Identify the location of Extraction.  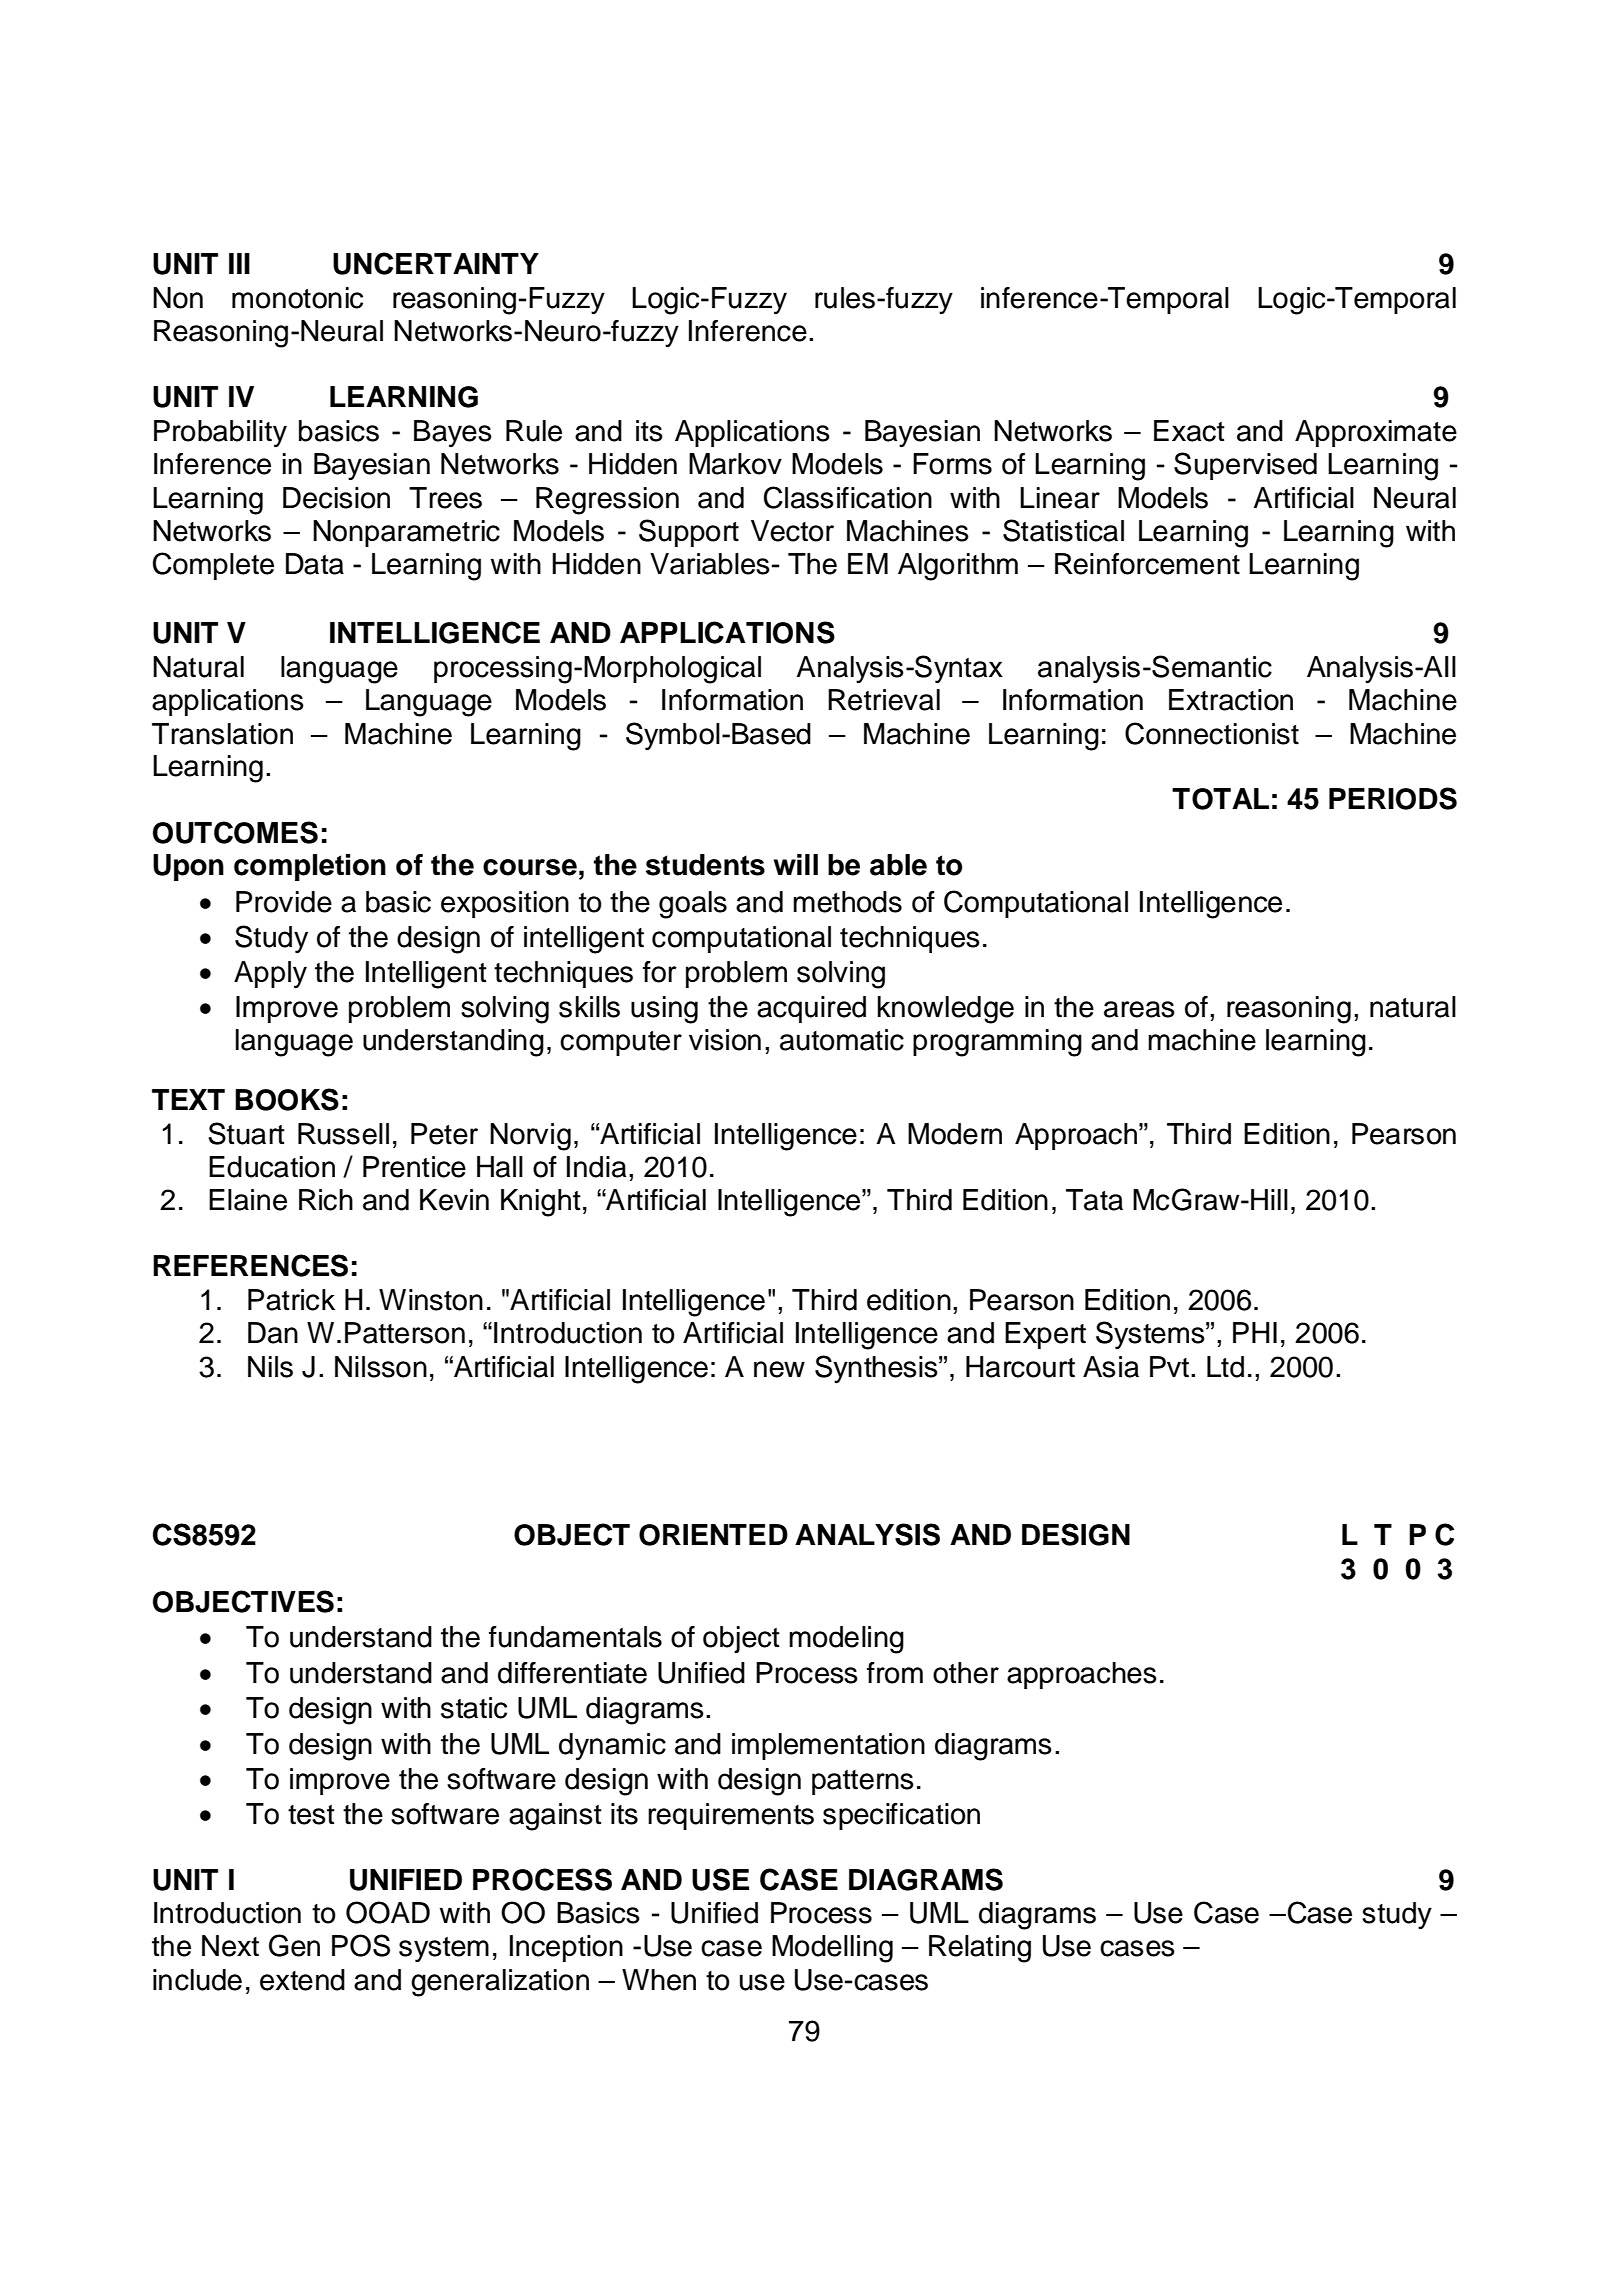
(1231, 700).
